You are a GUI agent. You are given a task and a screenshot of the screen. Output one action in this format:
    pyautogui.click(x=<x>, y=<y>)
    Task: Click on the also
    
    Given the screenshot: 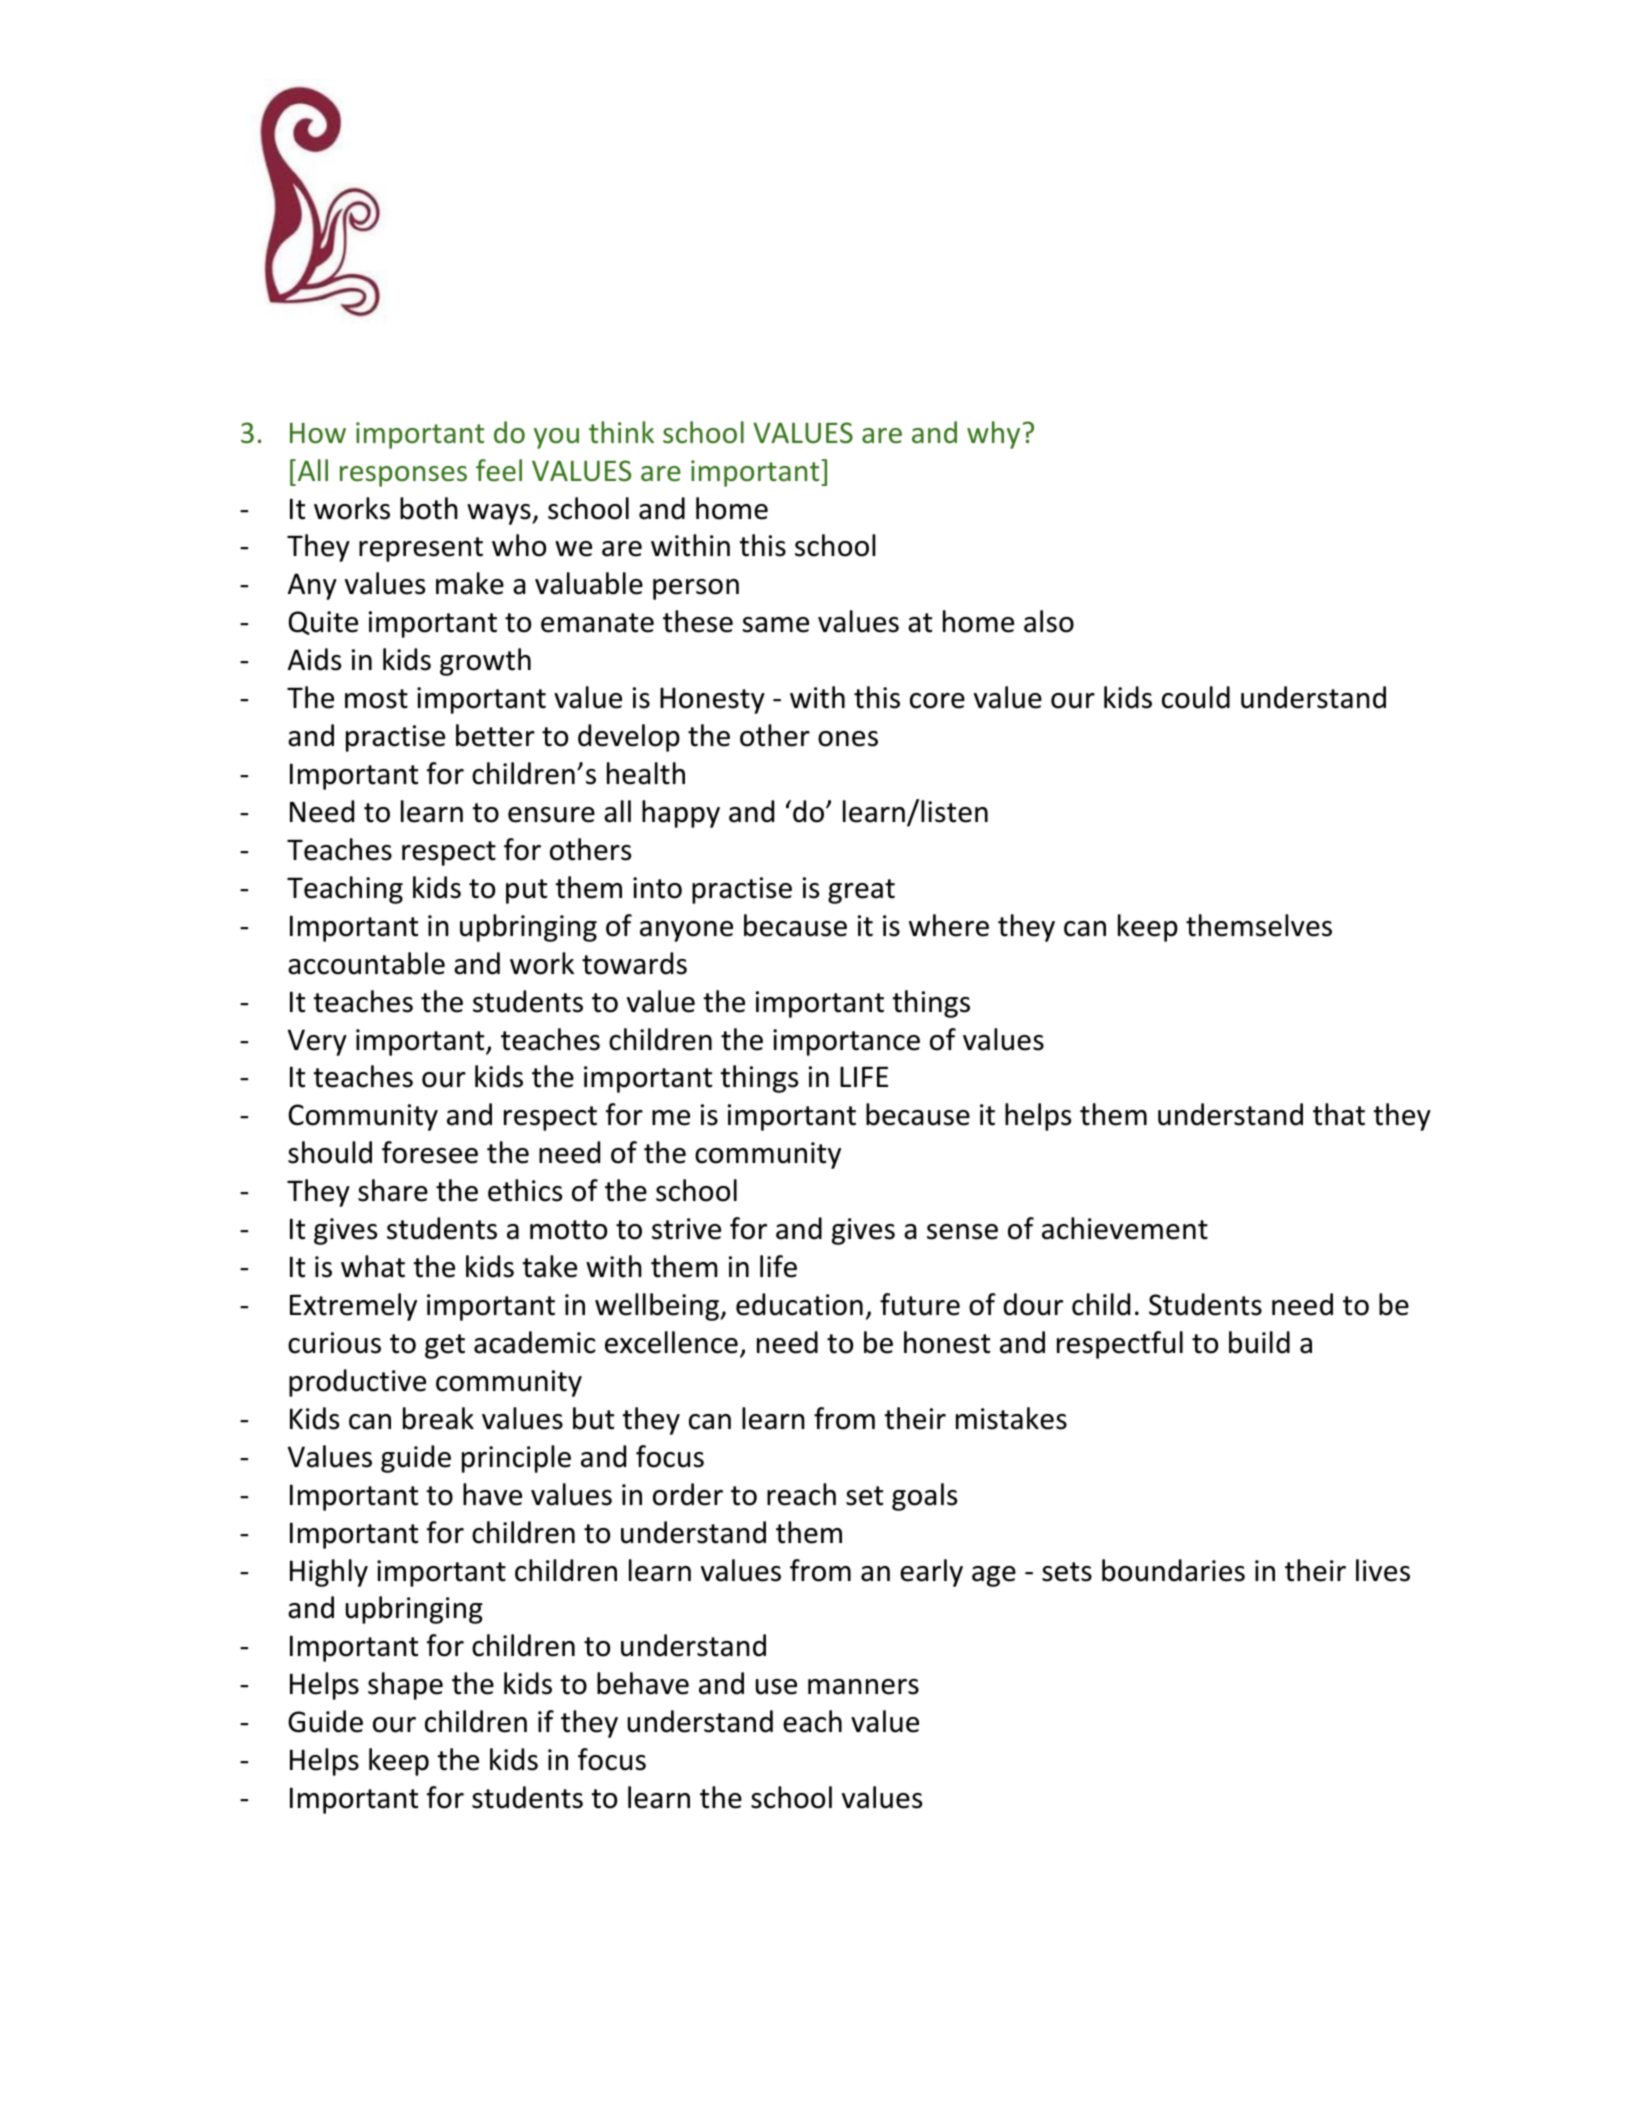 What is the action you would take?
    pyautogui.click(x=1049, y=621)
